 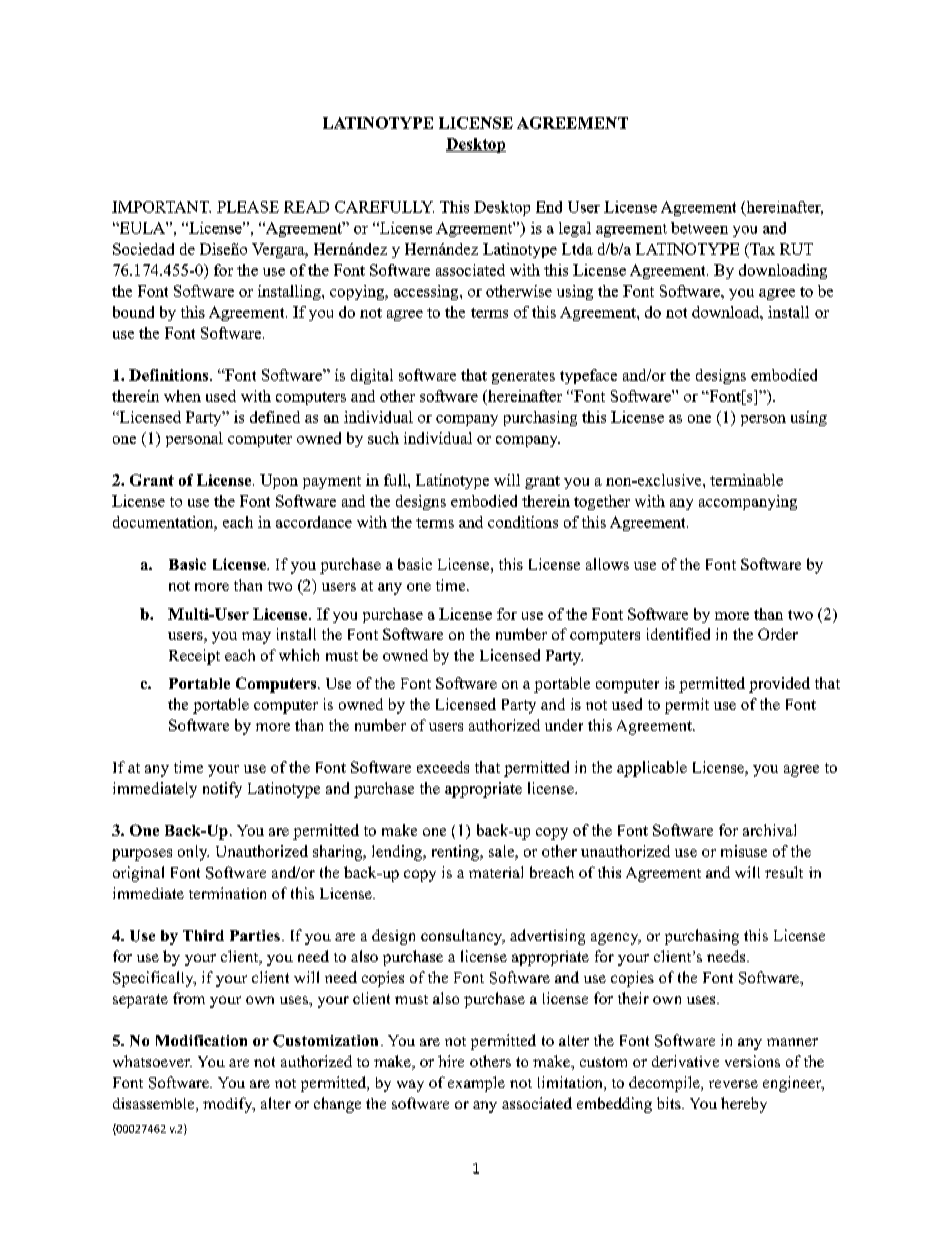 What do you see at coordinates (678, 634) in the screenshot?
I see `identified` at bounding box center [678, 634].
